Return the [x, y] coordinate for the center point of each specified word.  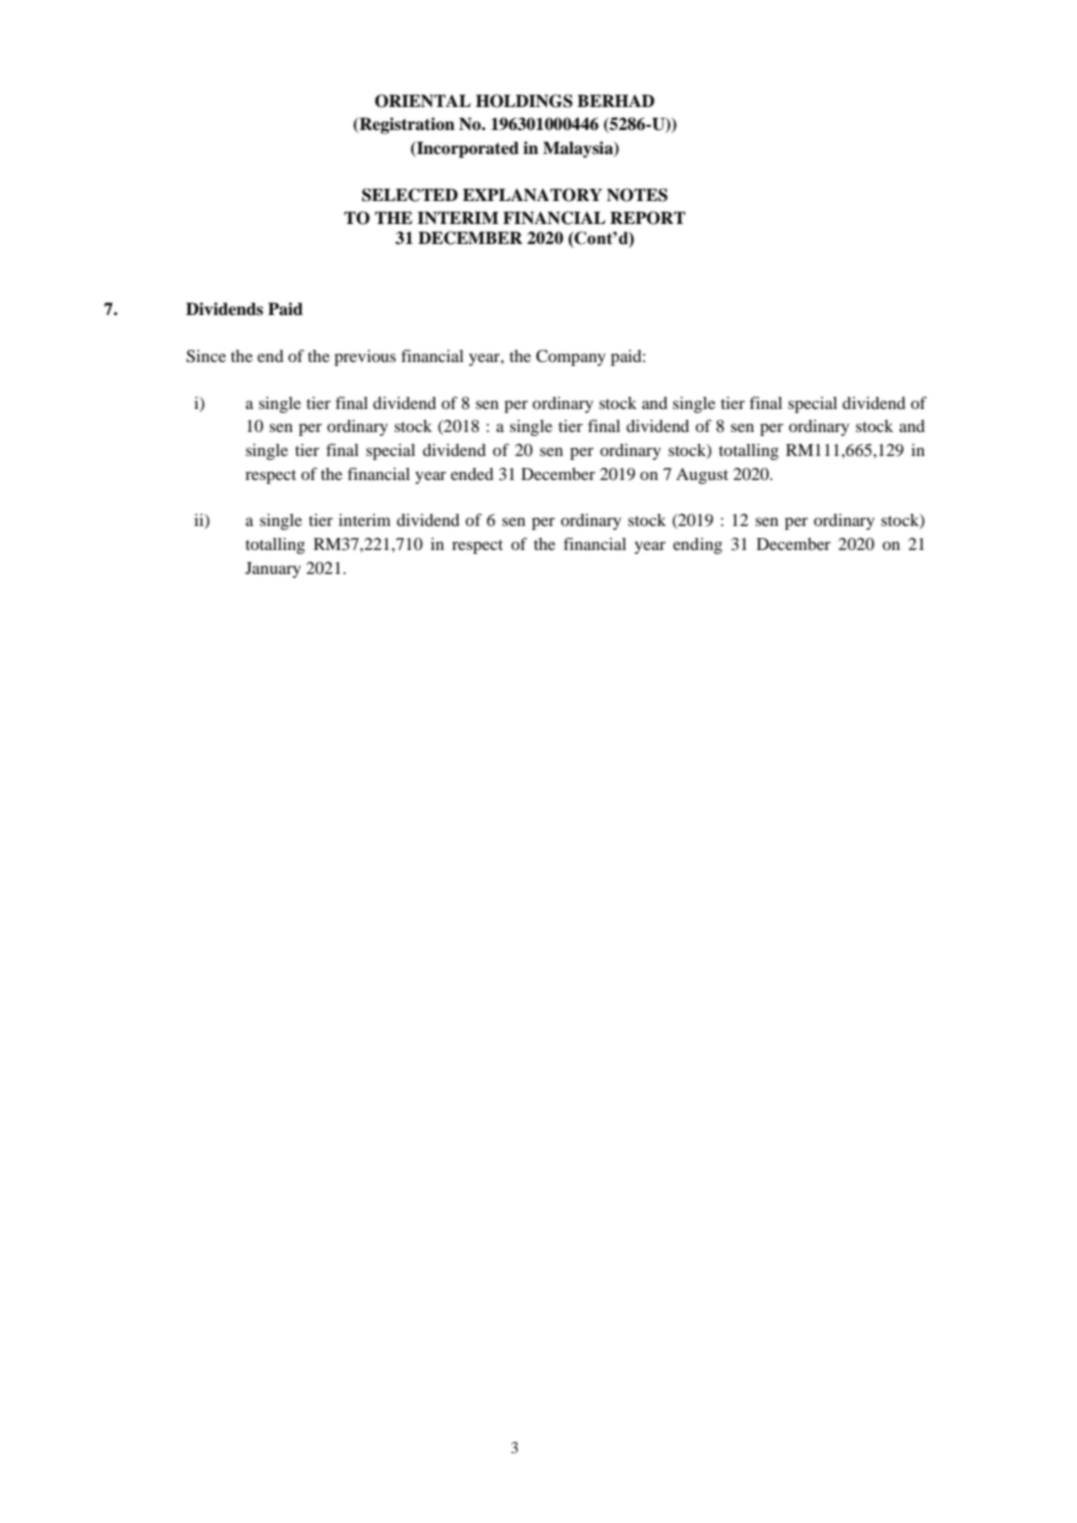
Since [206, 356]
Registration [406, 125]
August [702, 476]
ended [472, 474]
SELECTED [410, 195]
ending [697, 546]
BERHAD [616, 100]
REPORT [648, 218]
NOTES [637, 195]
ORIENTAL [423, 101]
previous [365, 358]
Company [571, 358]
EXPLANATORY [532, 195]
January [273, 570]
